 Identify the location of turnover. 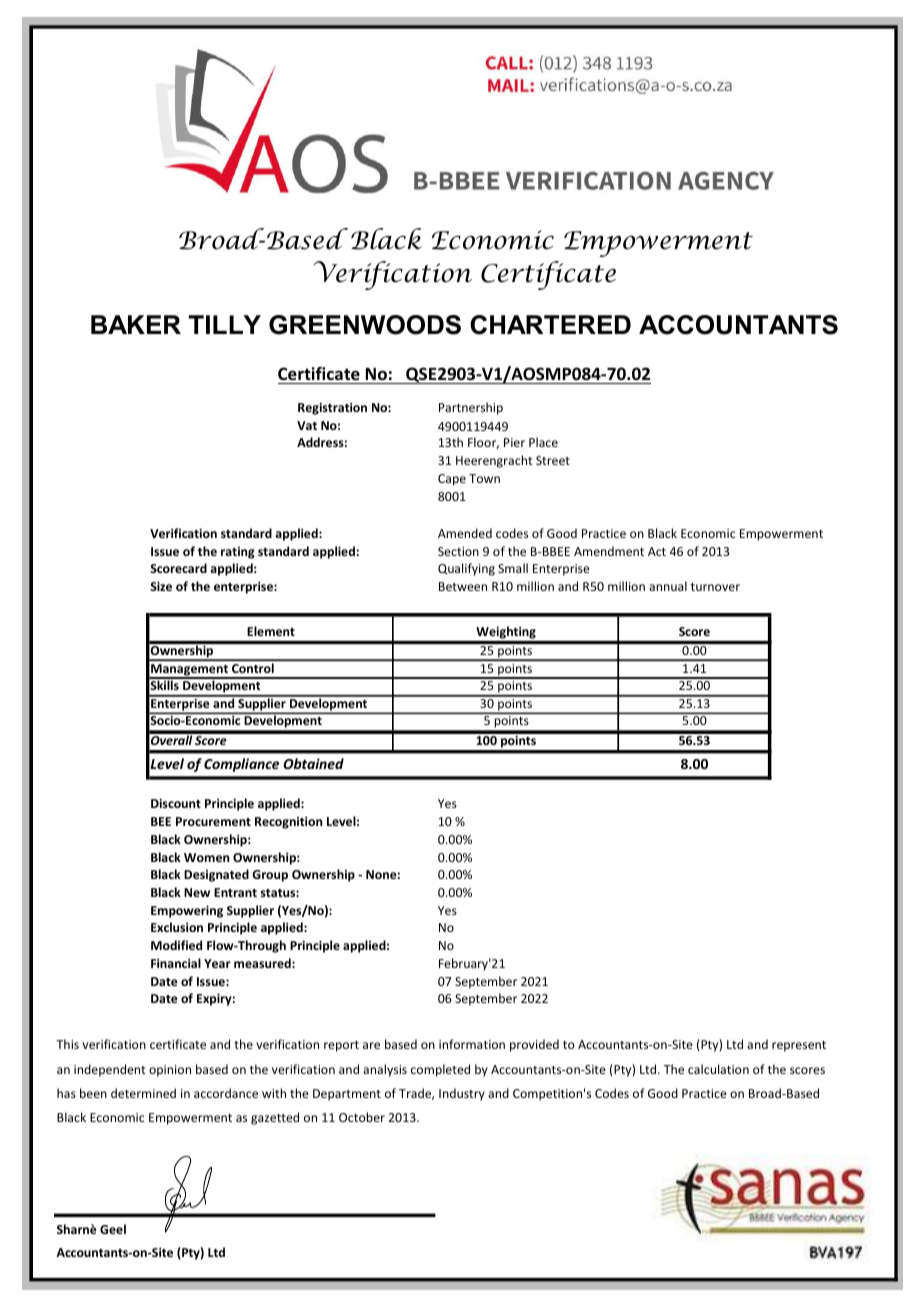
(715, 587).
